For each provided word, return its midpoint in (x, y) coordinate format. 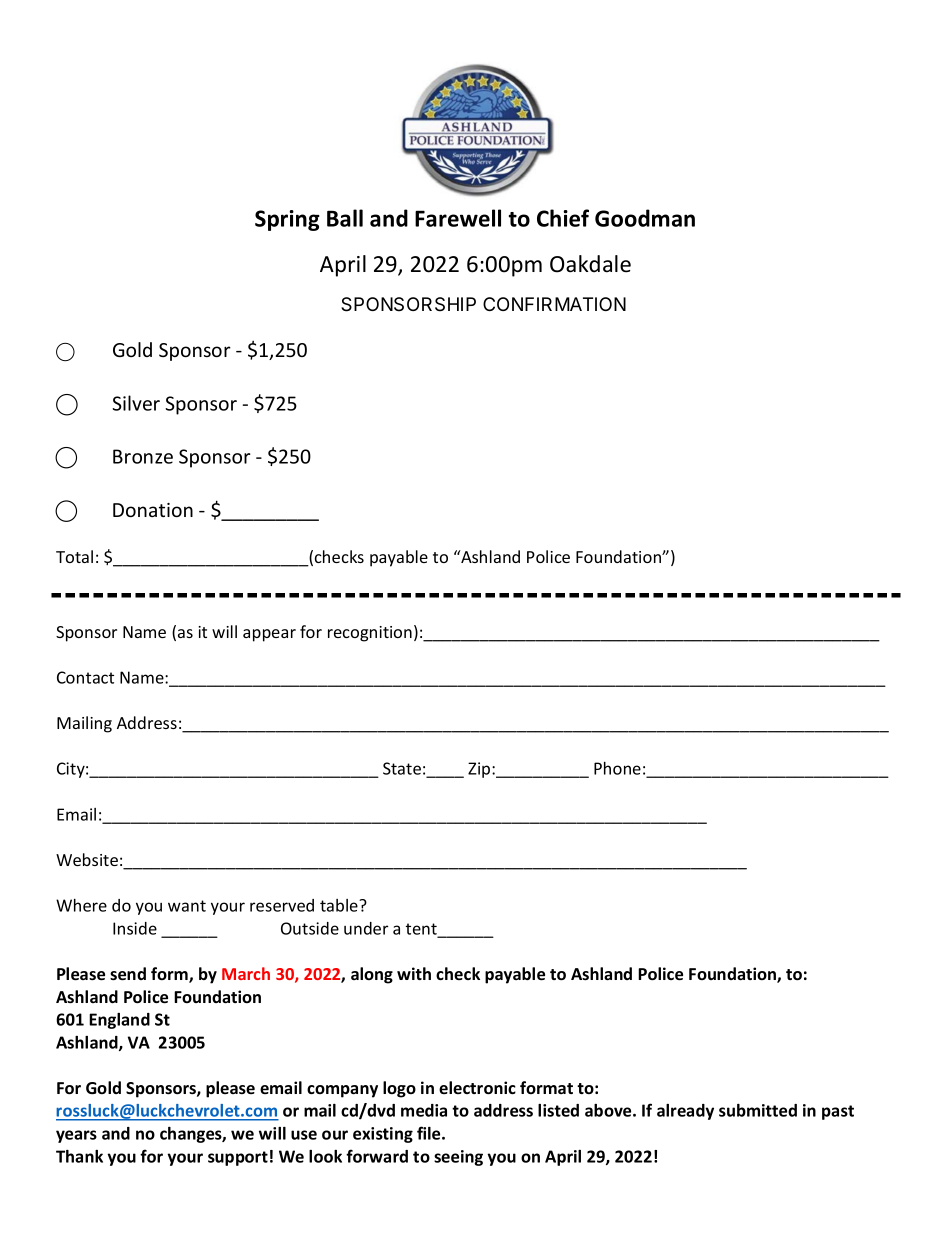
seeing (458, 1158)
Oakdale (590, 264)
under (366, 928)
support (238, 1158)
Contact (85, 677)
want (187, 906)
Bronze (143, 456)
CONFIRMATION (554, 304)
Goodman (645, 218)
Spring (287, 220)
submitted (758, 1110)
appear (269, 635)
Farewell (458, 218)
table (340, 905)
